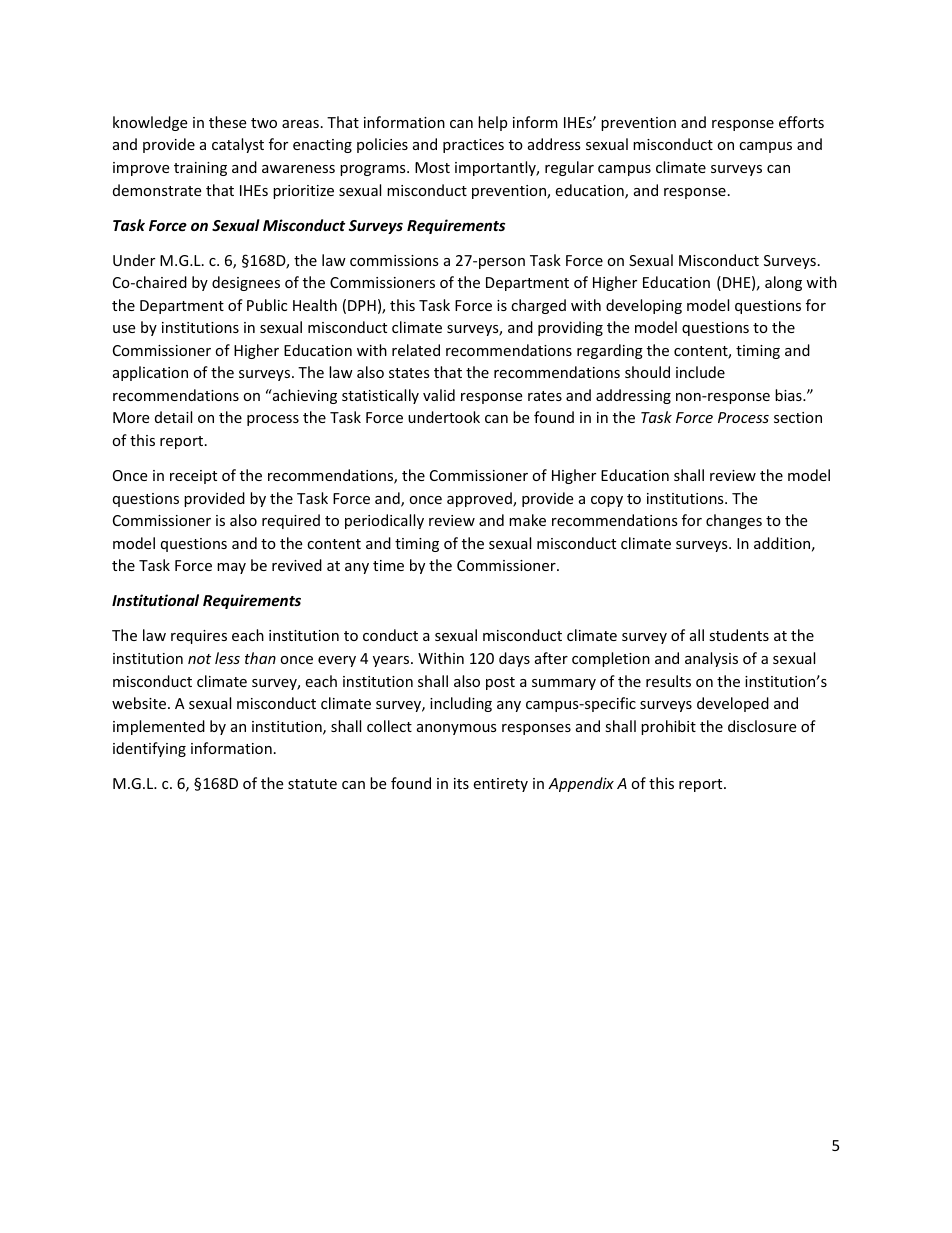 This image has height=1233, width=952. Describe the element at coordinates (734, 521) in the image. I see `changes` at that location.
